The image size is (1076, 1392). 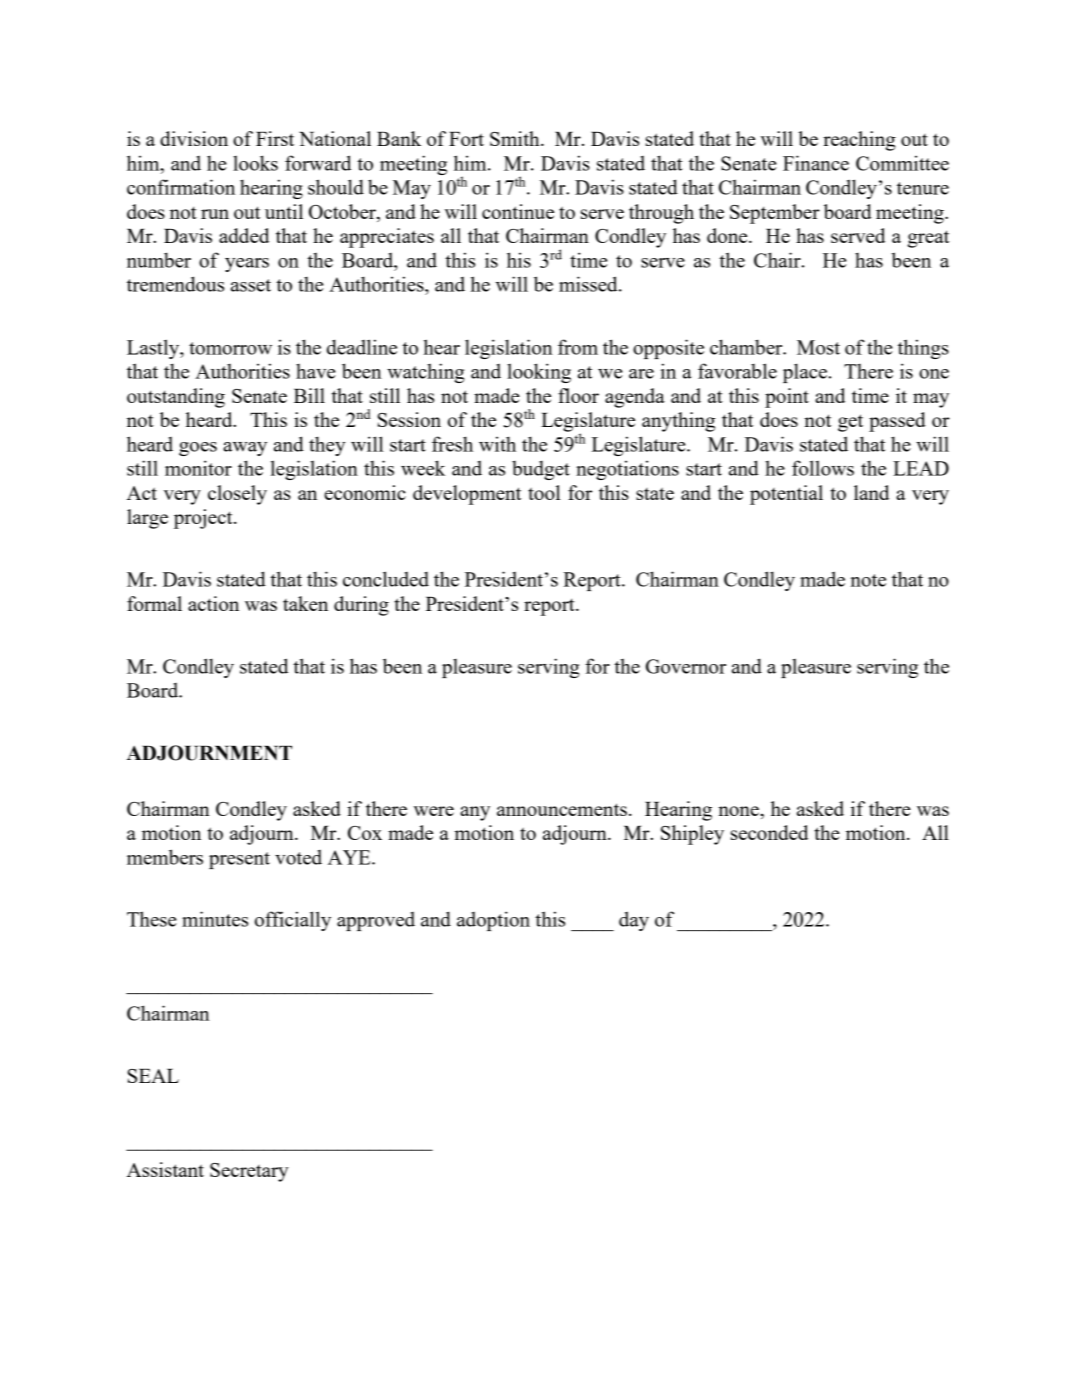 What do you see at coordinates (562, 809) in the screenshot?
I see `announcements` at bounding box center [562, 809].
